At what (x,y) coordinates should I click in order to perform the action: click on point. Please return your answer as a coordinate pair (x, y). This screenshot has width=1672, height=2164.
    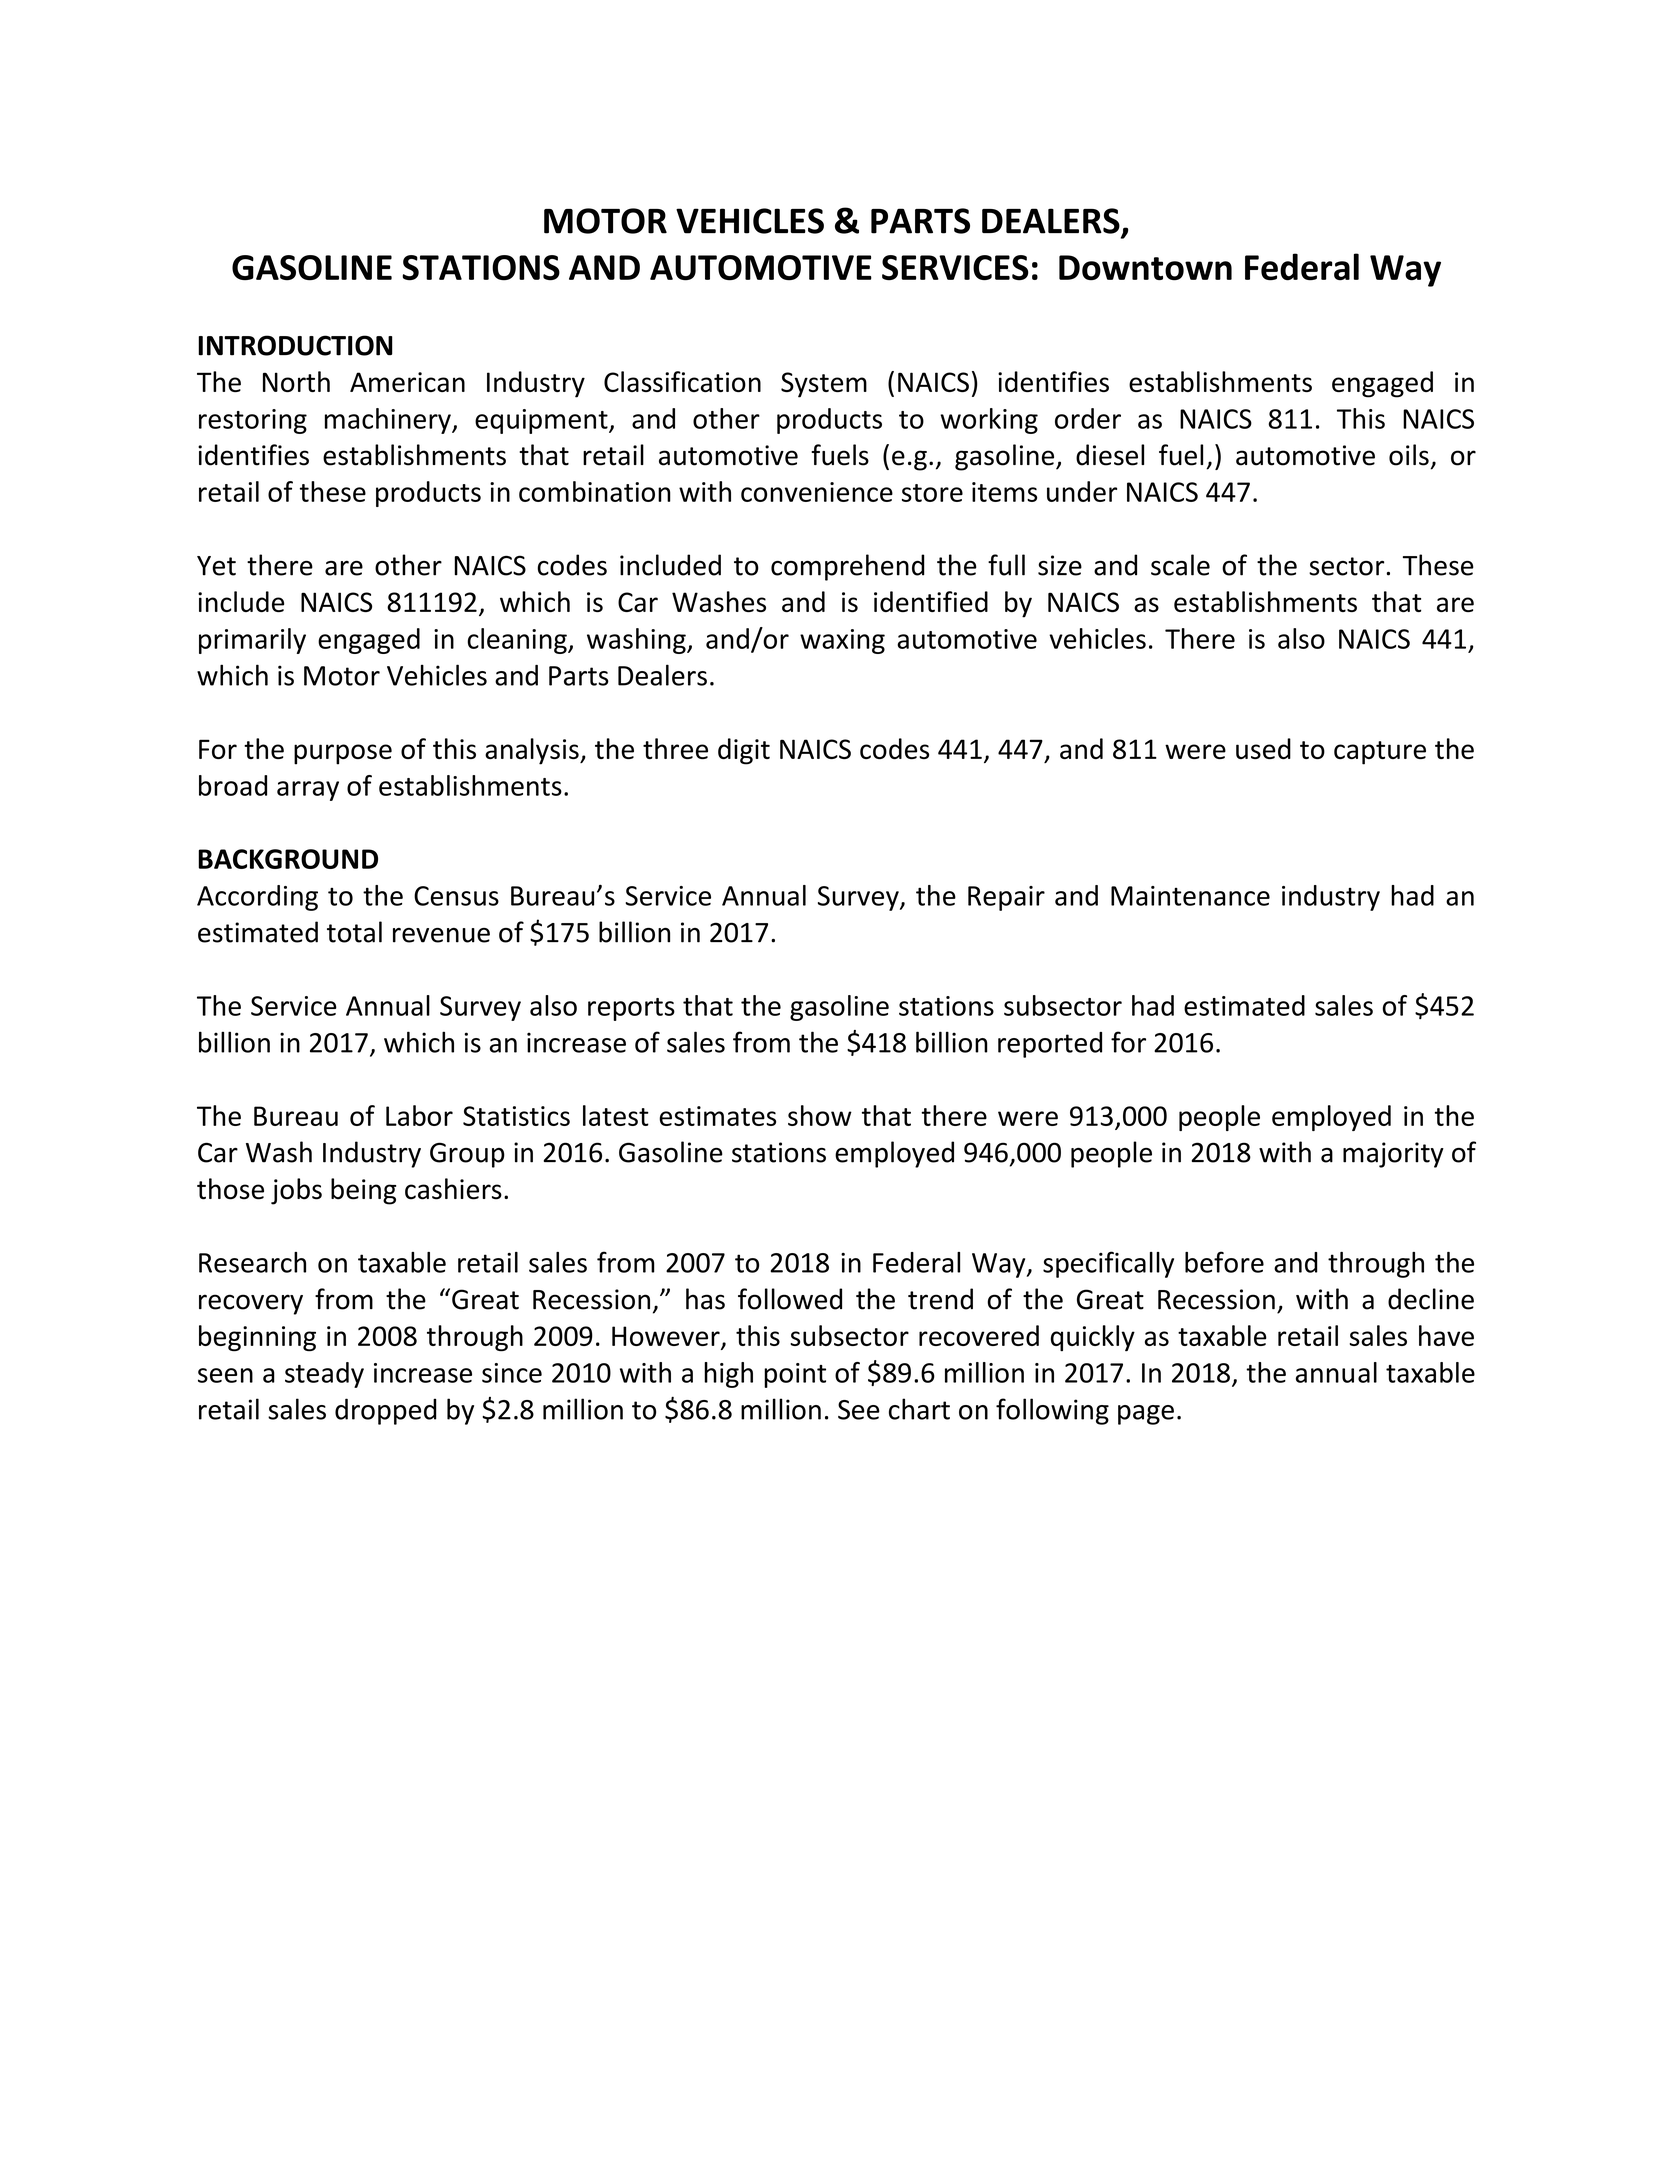
    Looking at the image, I should click on (795, 1375).
